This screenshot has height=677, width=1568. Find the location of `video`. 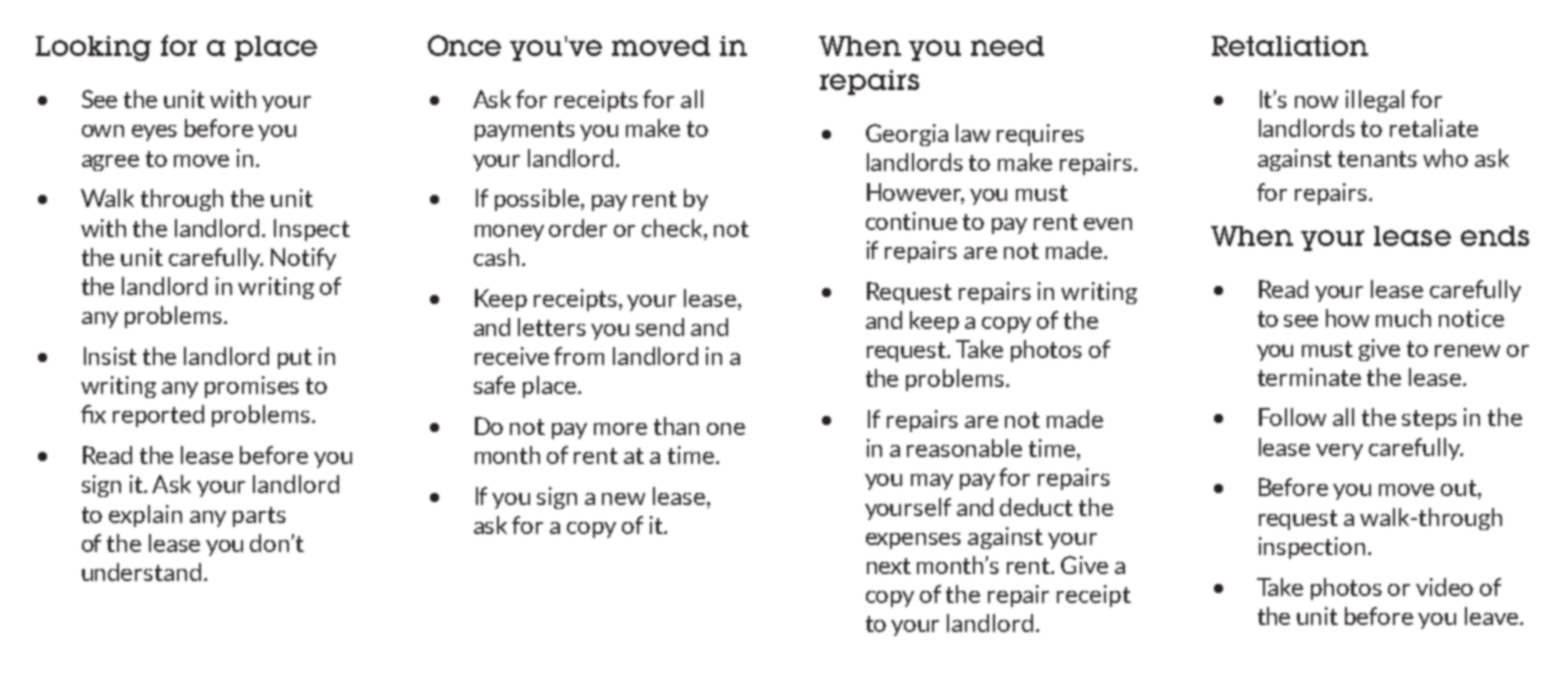

video is located at coordinates (1444, 587).
